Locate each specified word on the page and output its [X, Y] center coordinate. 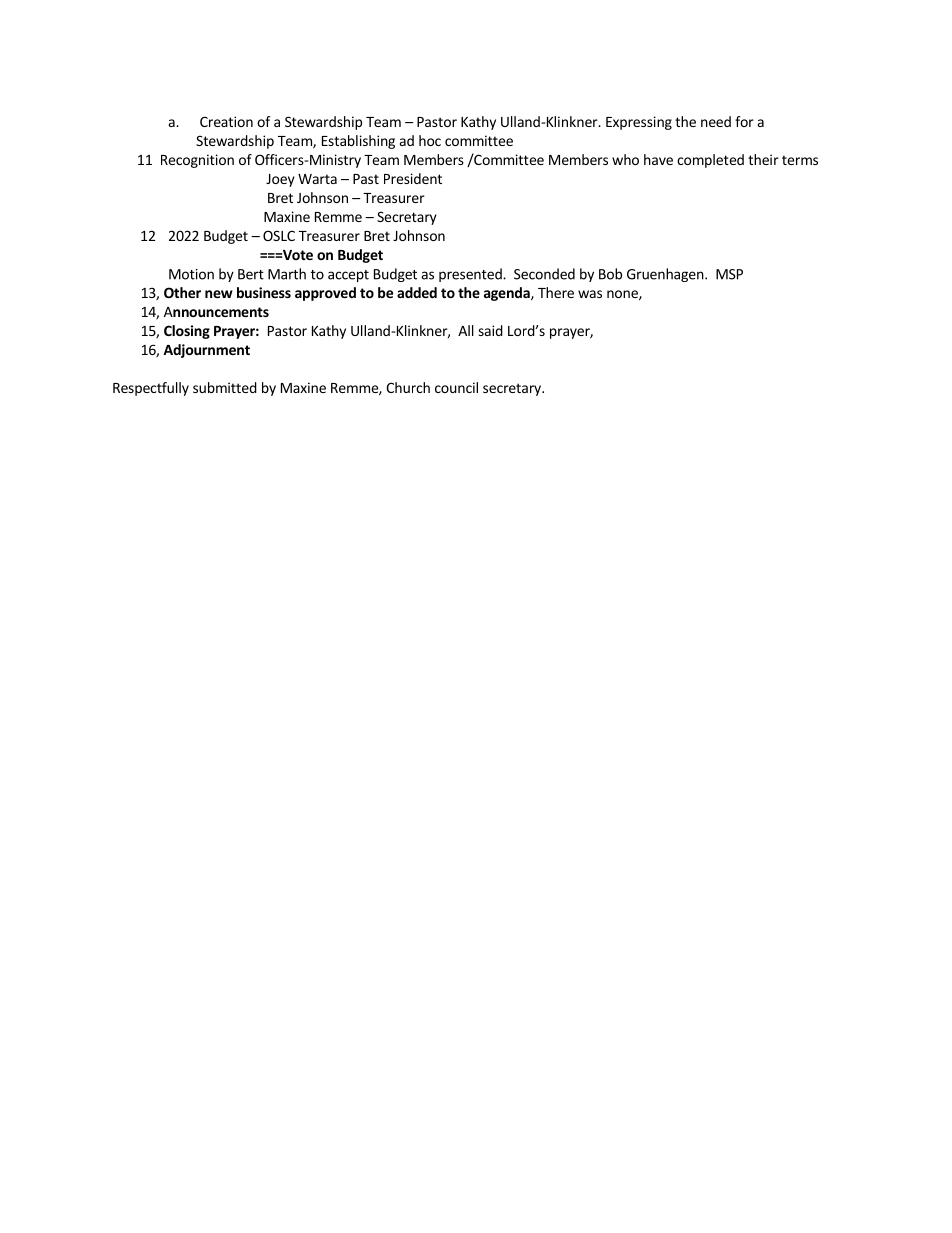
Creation [226, 121]
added [417, 292]
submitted [225, 387]
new [219, 294]
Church [408, 387]
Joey [280, 180]
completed [710, 161]
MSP [729, 274]
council [456, 387]
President [413, 178]
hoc [430, 140]
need [716, 121]
